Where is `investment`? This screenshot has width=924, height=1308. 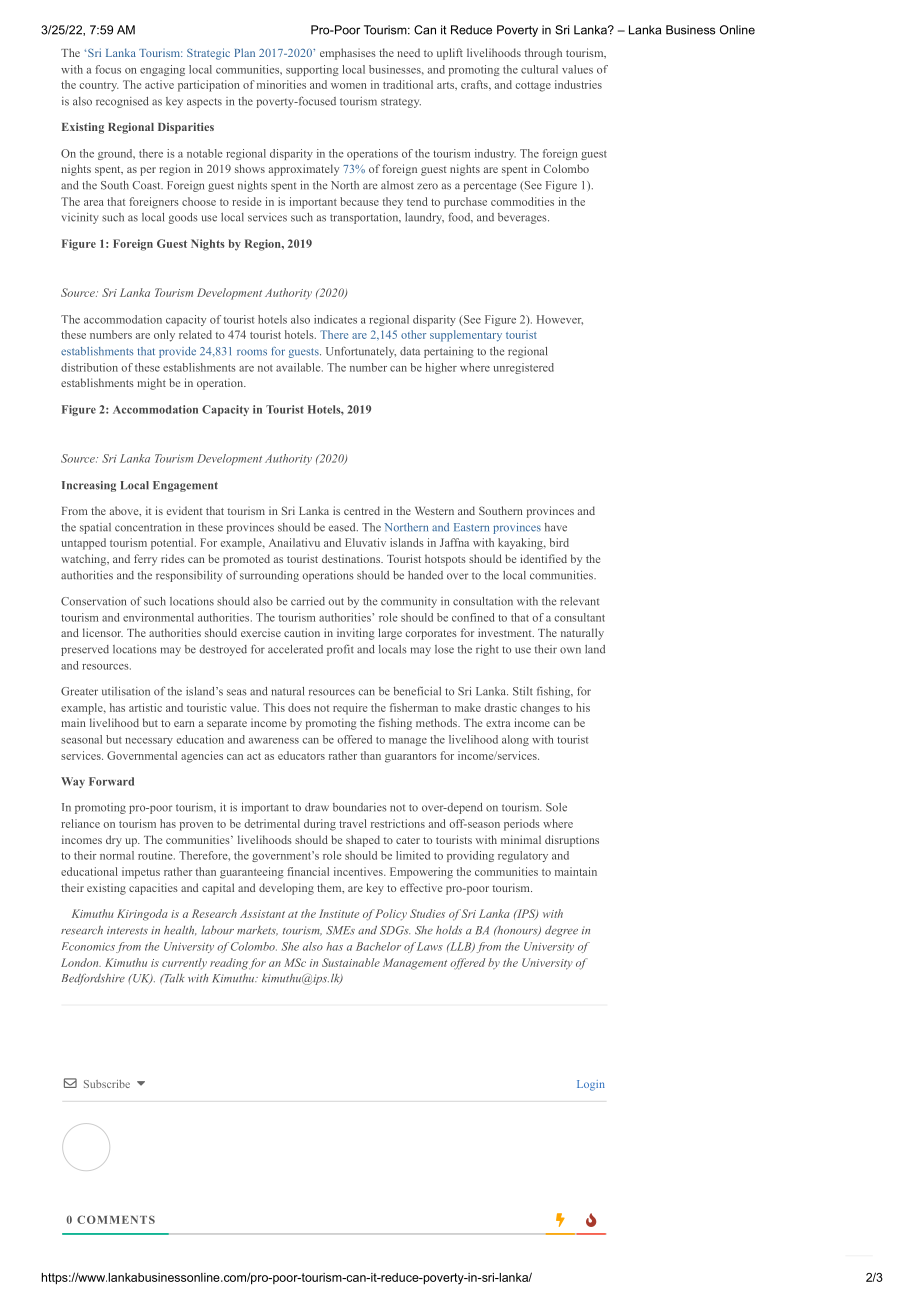 investment is located at coordinates (506, 632).
